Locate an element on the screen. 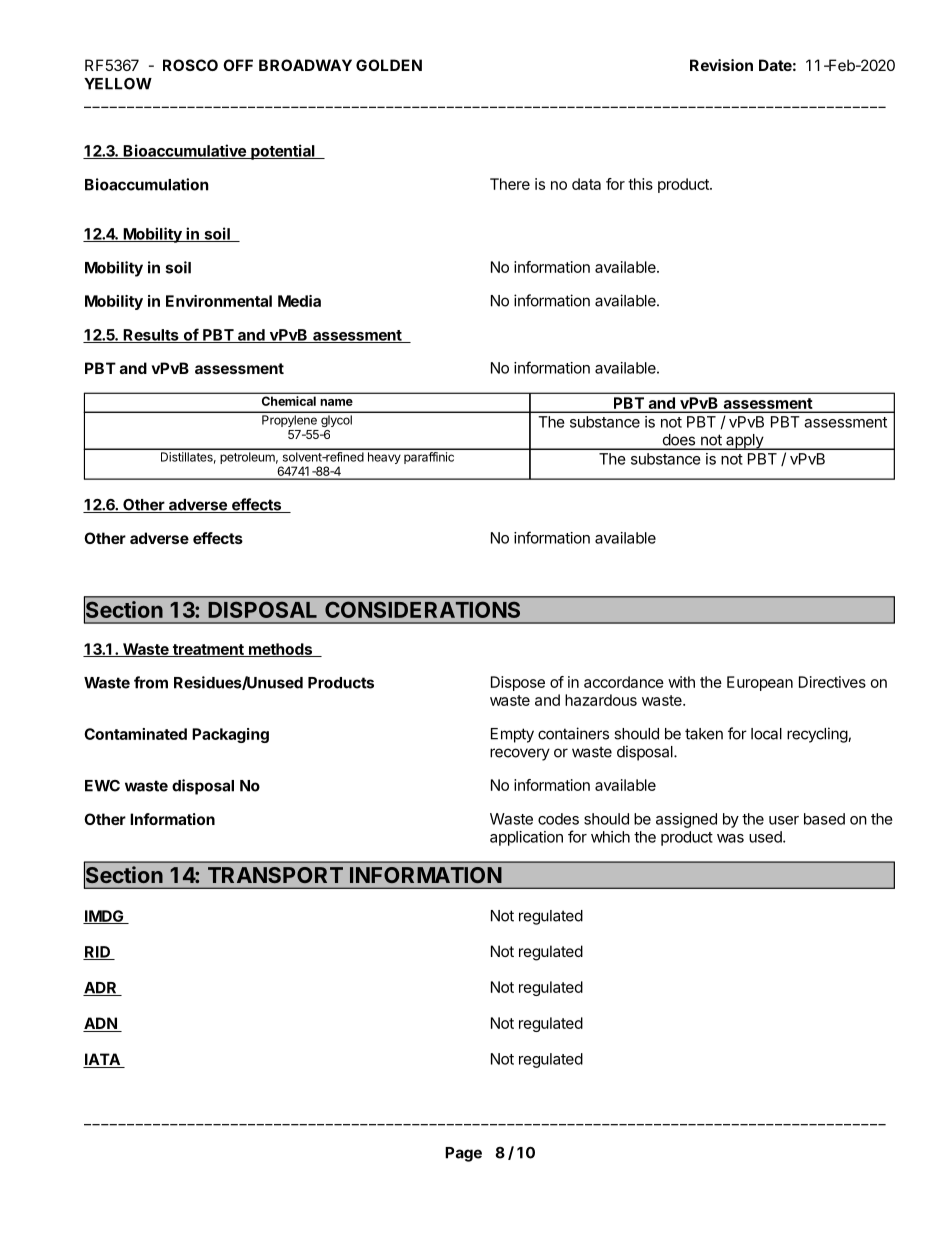 Image resolution: width=952 pixels, height=1233 pixels. IATA is located at coordinates (102, 1059).
